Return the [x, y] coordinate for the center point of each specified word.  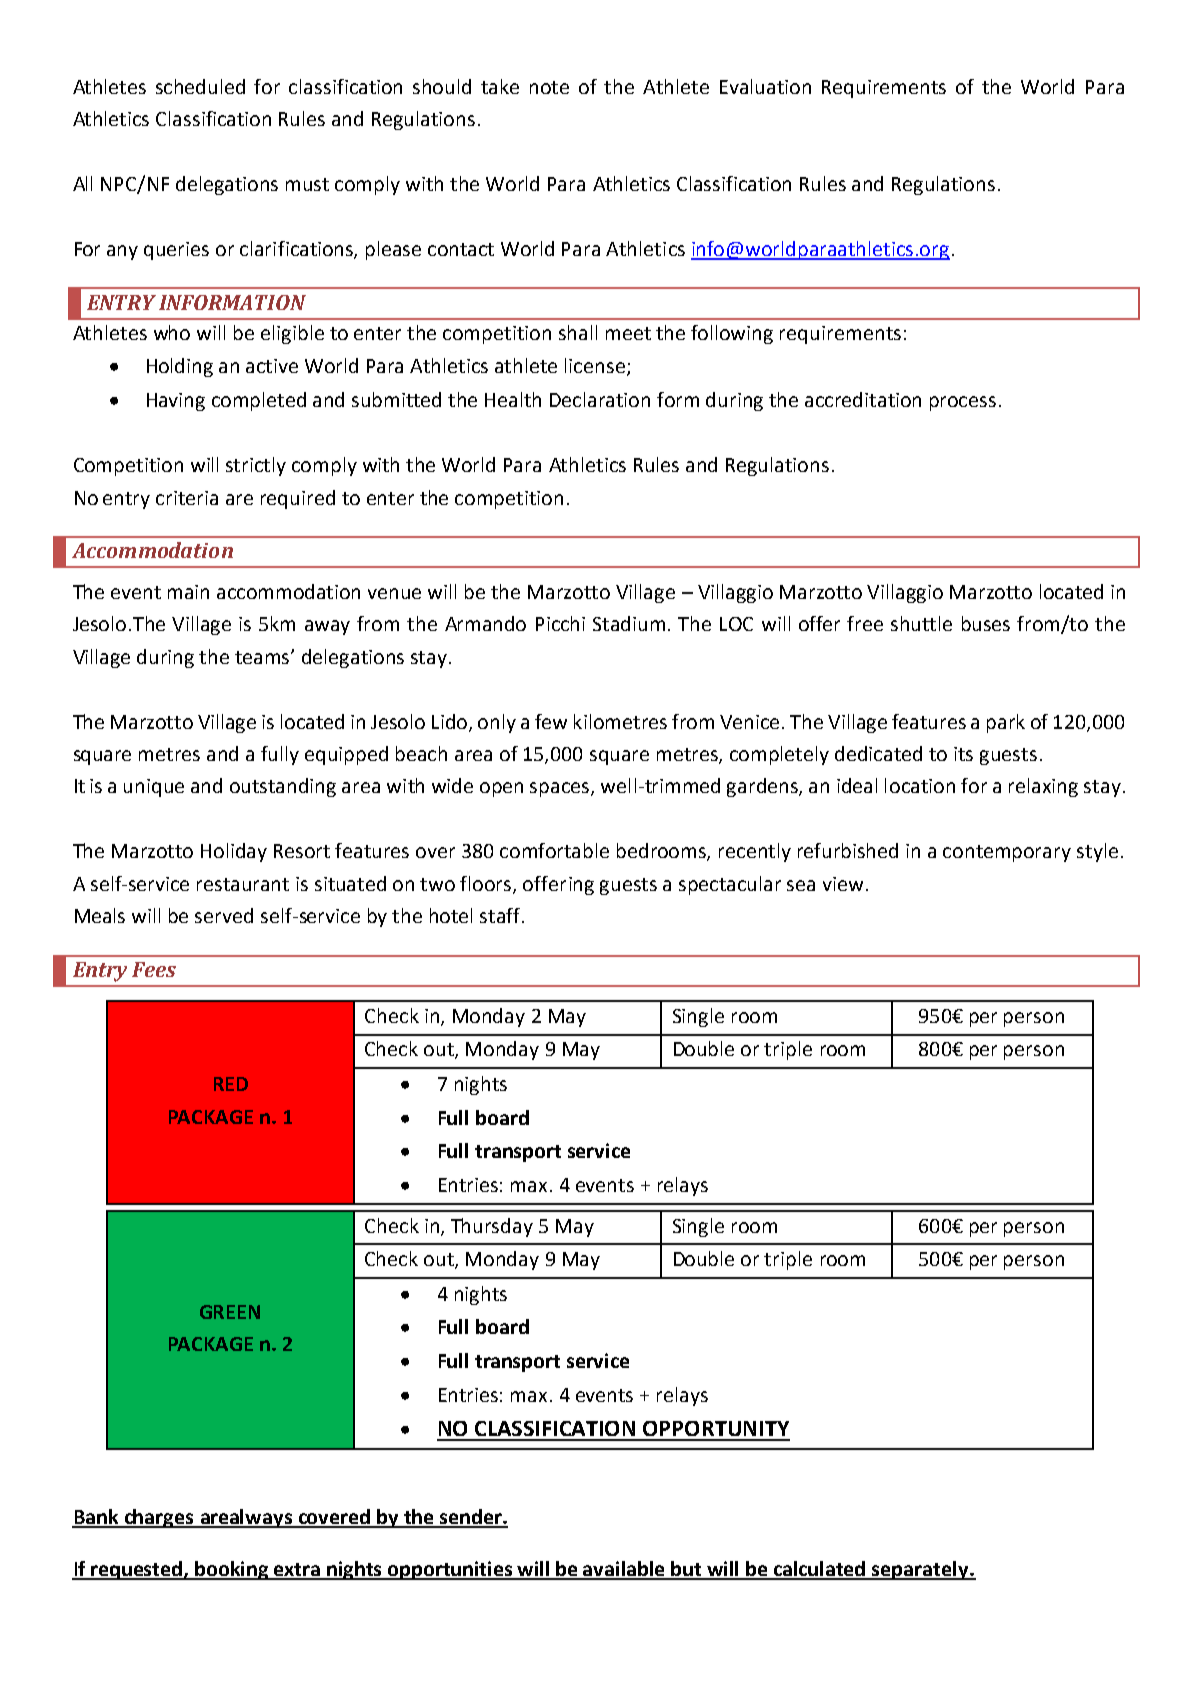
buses [986, 623]
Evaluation [765, 86]
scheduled [200, 86]
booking [232, 1570]
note [549, 87]
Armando [485, 623]
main [188, 592]
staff [501, 915]
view [843, 884]
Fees [154, 969]
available [625, 1570]
